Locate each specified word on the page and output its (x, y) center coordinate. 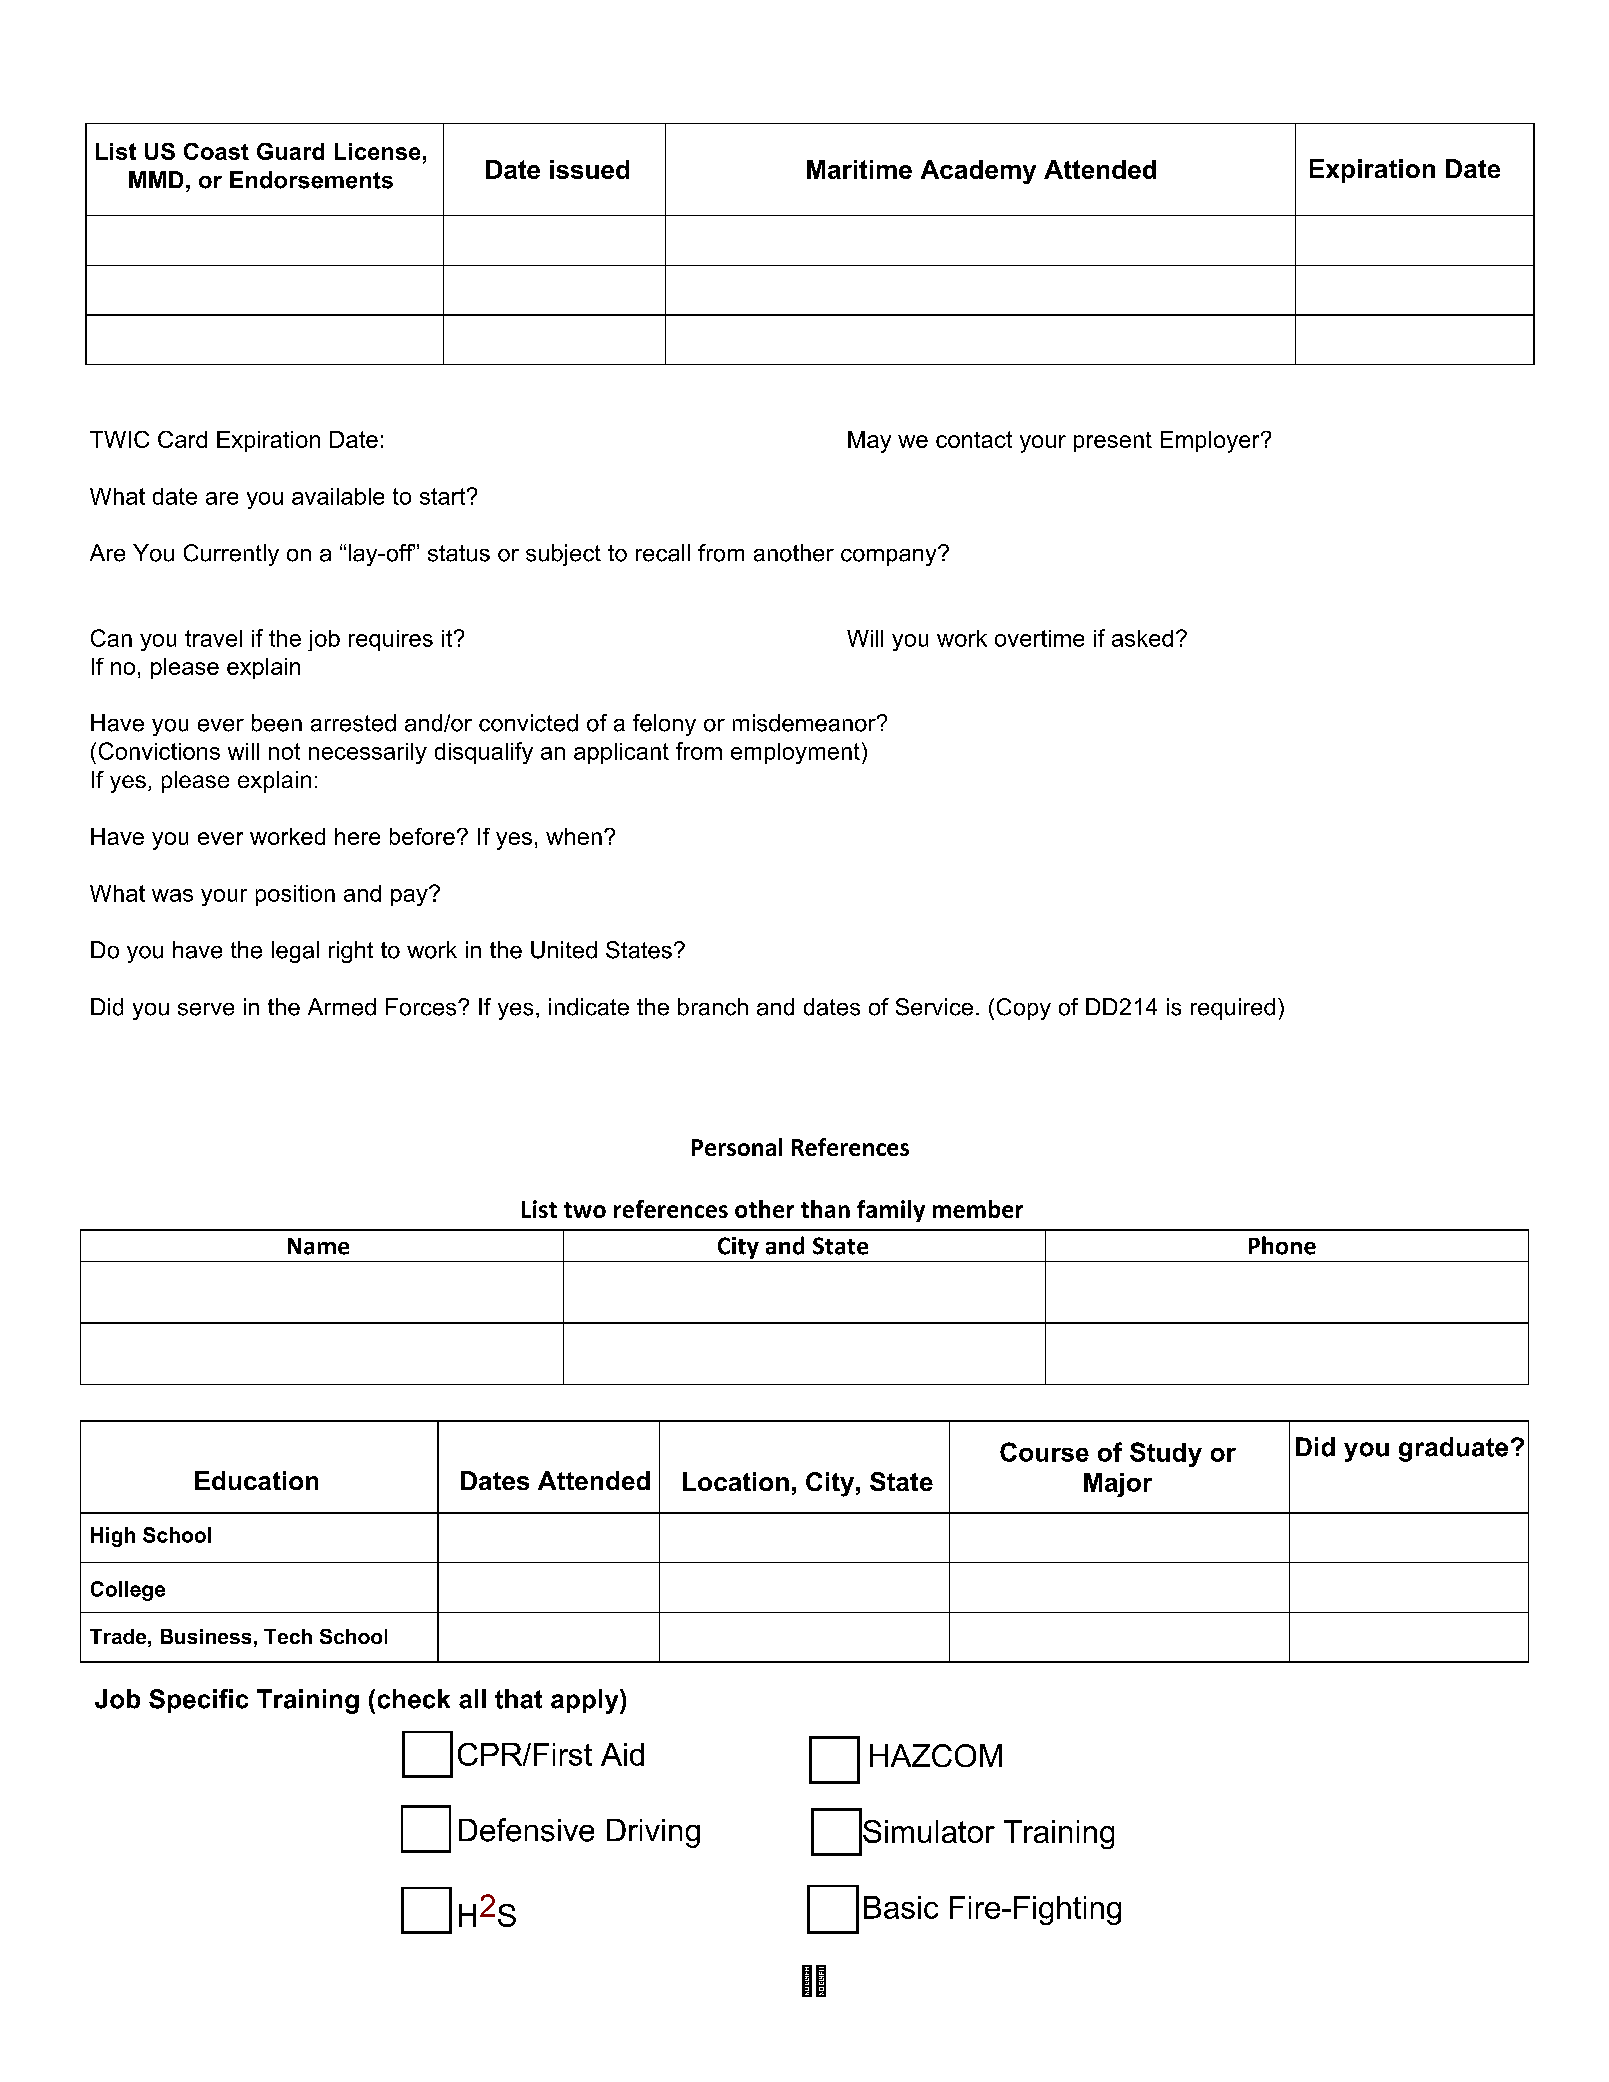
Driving (653, 1833)
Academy (978, 172)
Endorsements (311, 180)
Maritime (859, 169)
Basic (901, 1907)
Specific (198, 1701)
